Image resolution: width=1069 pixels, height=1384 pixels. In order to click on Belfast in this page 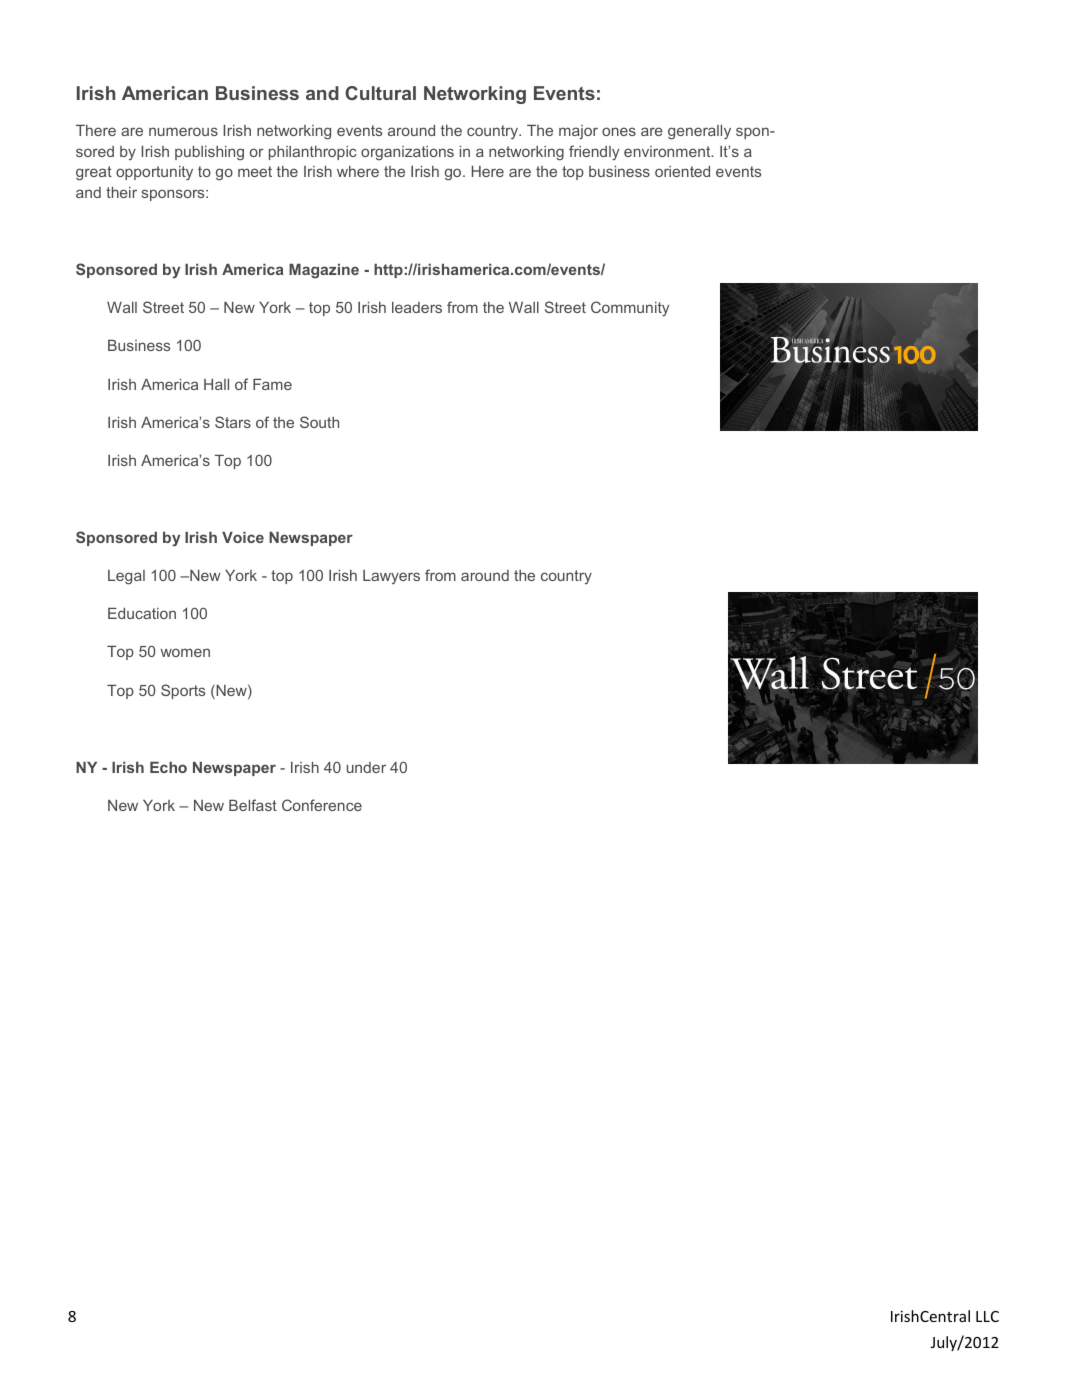, I will do `click(253, 805)`.
